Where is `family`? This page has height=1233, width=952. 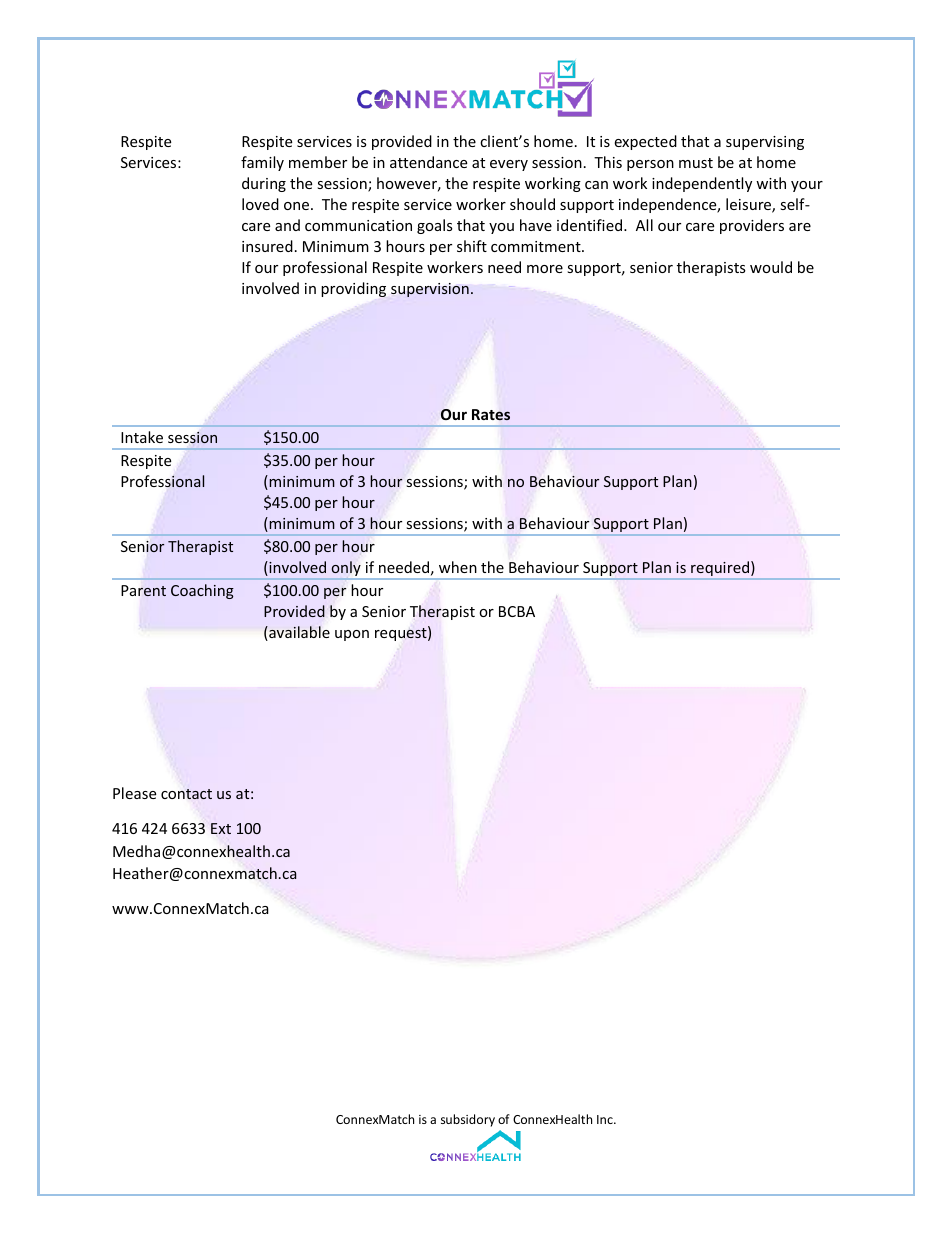 family is located at coordinates (262, 163).
